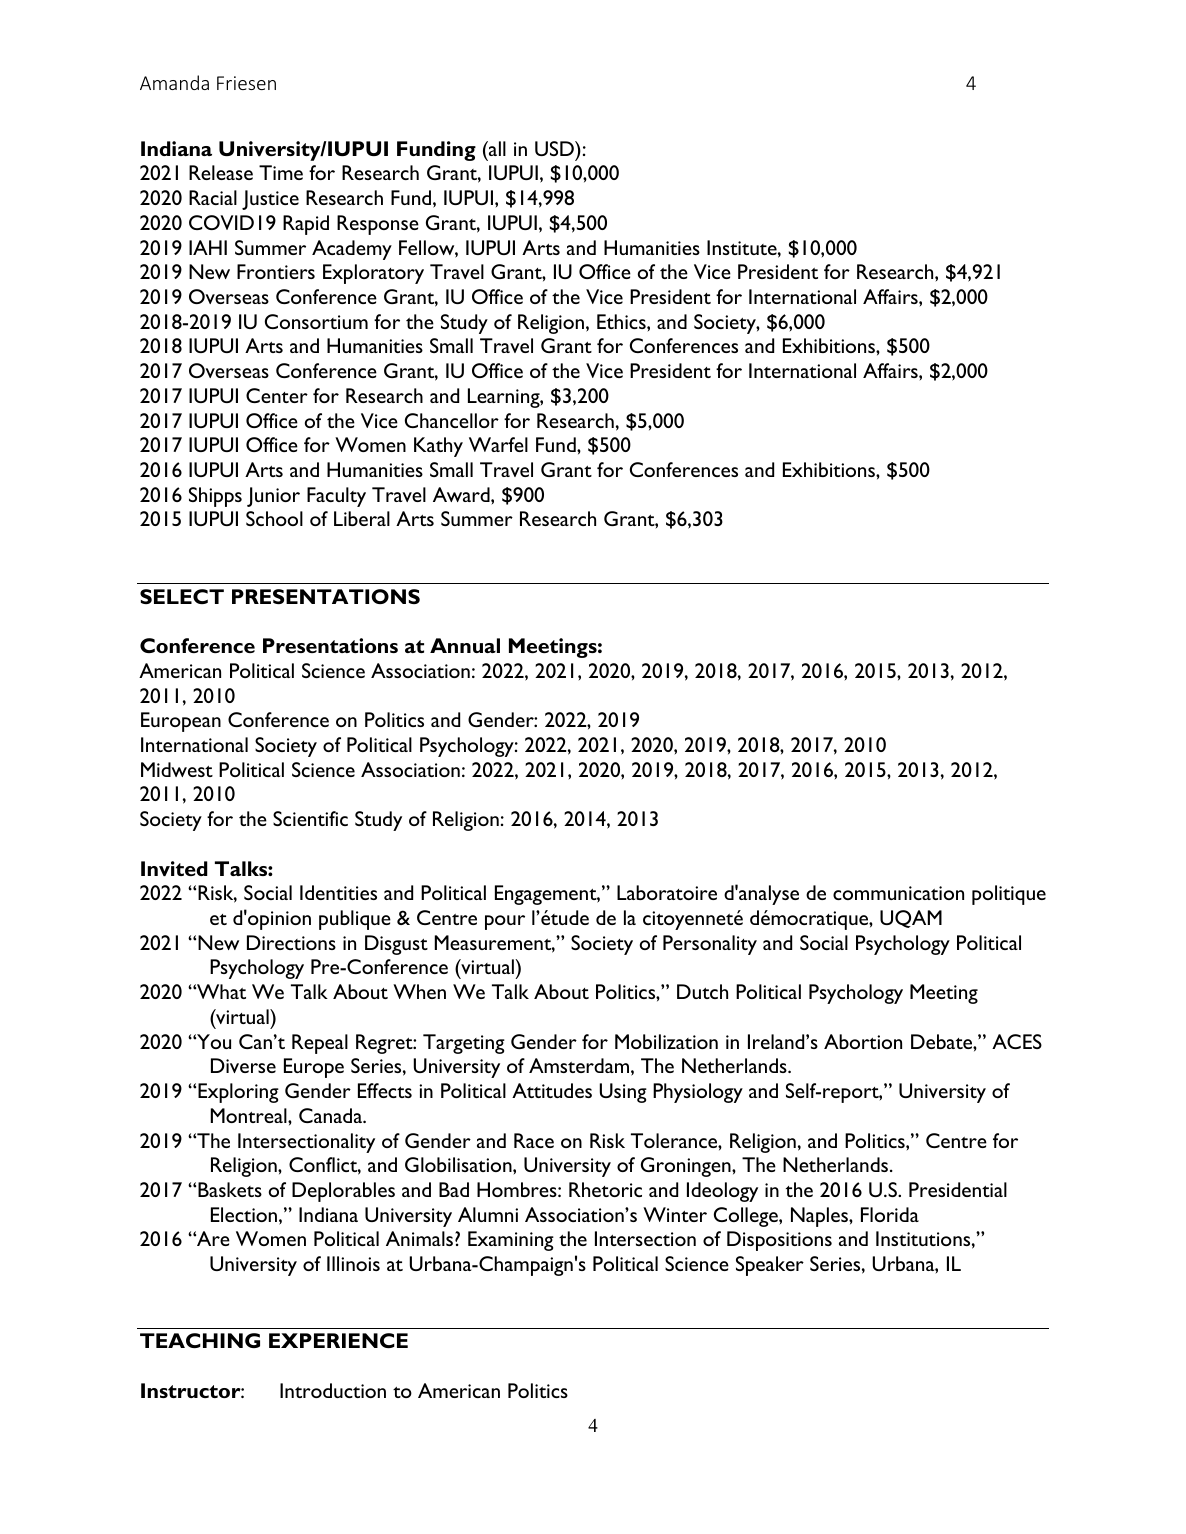  I want to click on Ethics, so click(622, 321).
